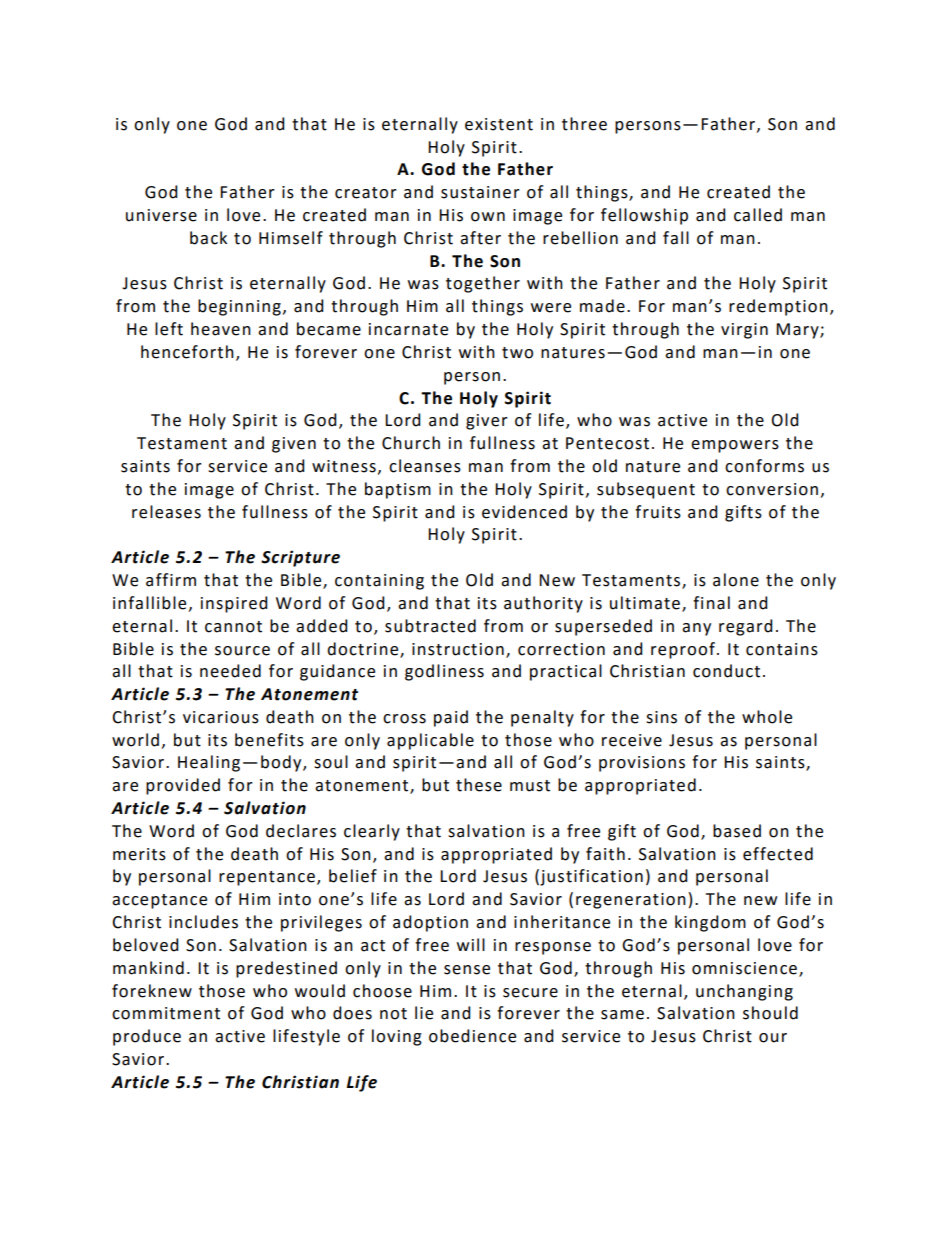 This screenshot has height=1233, width=952. What do you see at coordinates (758, 215) in the screenshot?
I see `called` at bounding box center [758, 215].
